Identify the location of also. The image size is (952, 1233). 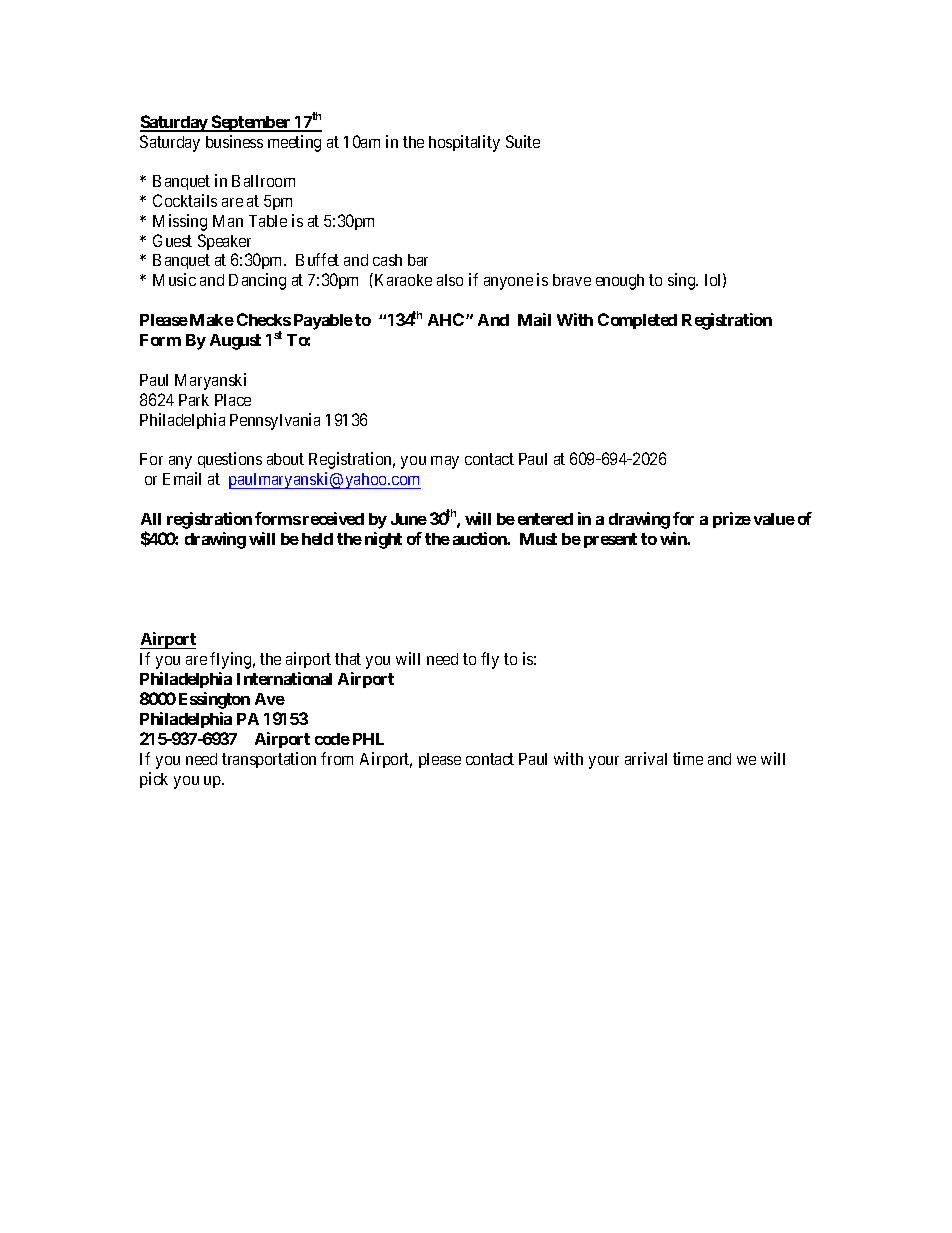
(450, 280).
